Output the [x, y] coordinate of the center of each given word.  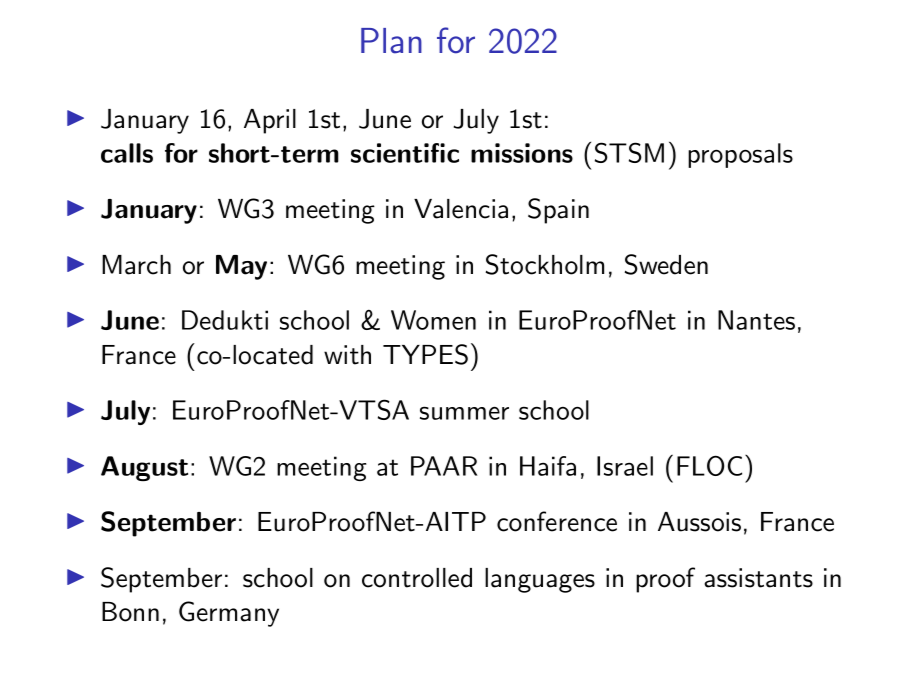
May [241, 267]
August [144, 468]
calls [127, 153]
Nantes [756, 320]
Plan [391, 41]
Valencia [461, 209]
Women [433, 320]
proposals [740, 155]
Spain [558, 211]
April [270, 121]
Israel [625, 466]
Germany [229, 614]
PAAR [444, 466]
